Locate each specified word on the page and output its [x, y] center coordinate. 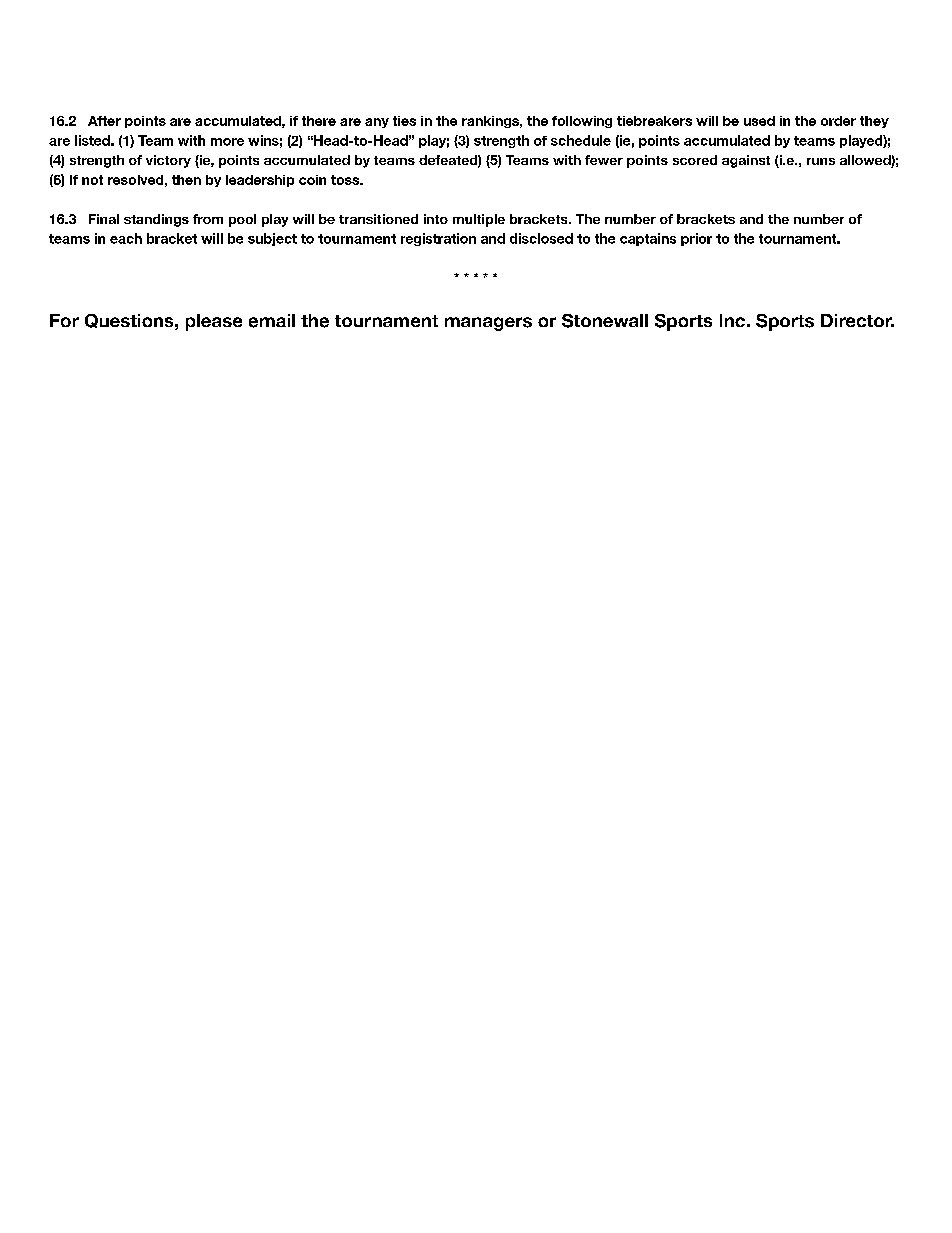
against [746, 161]
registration [438, 239]
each [126, 238]
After [104, 121]
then [186, 180]
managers [488, 324]
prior [696, 239]
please [214, 322]
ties [404, 121]
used [759, 121]
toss [346, 180]
